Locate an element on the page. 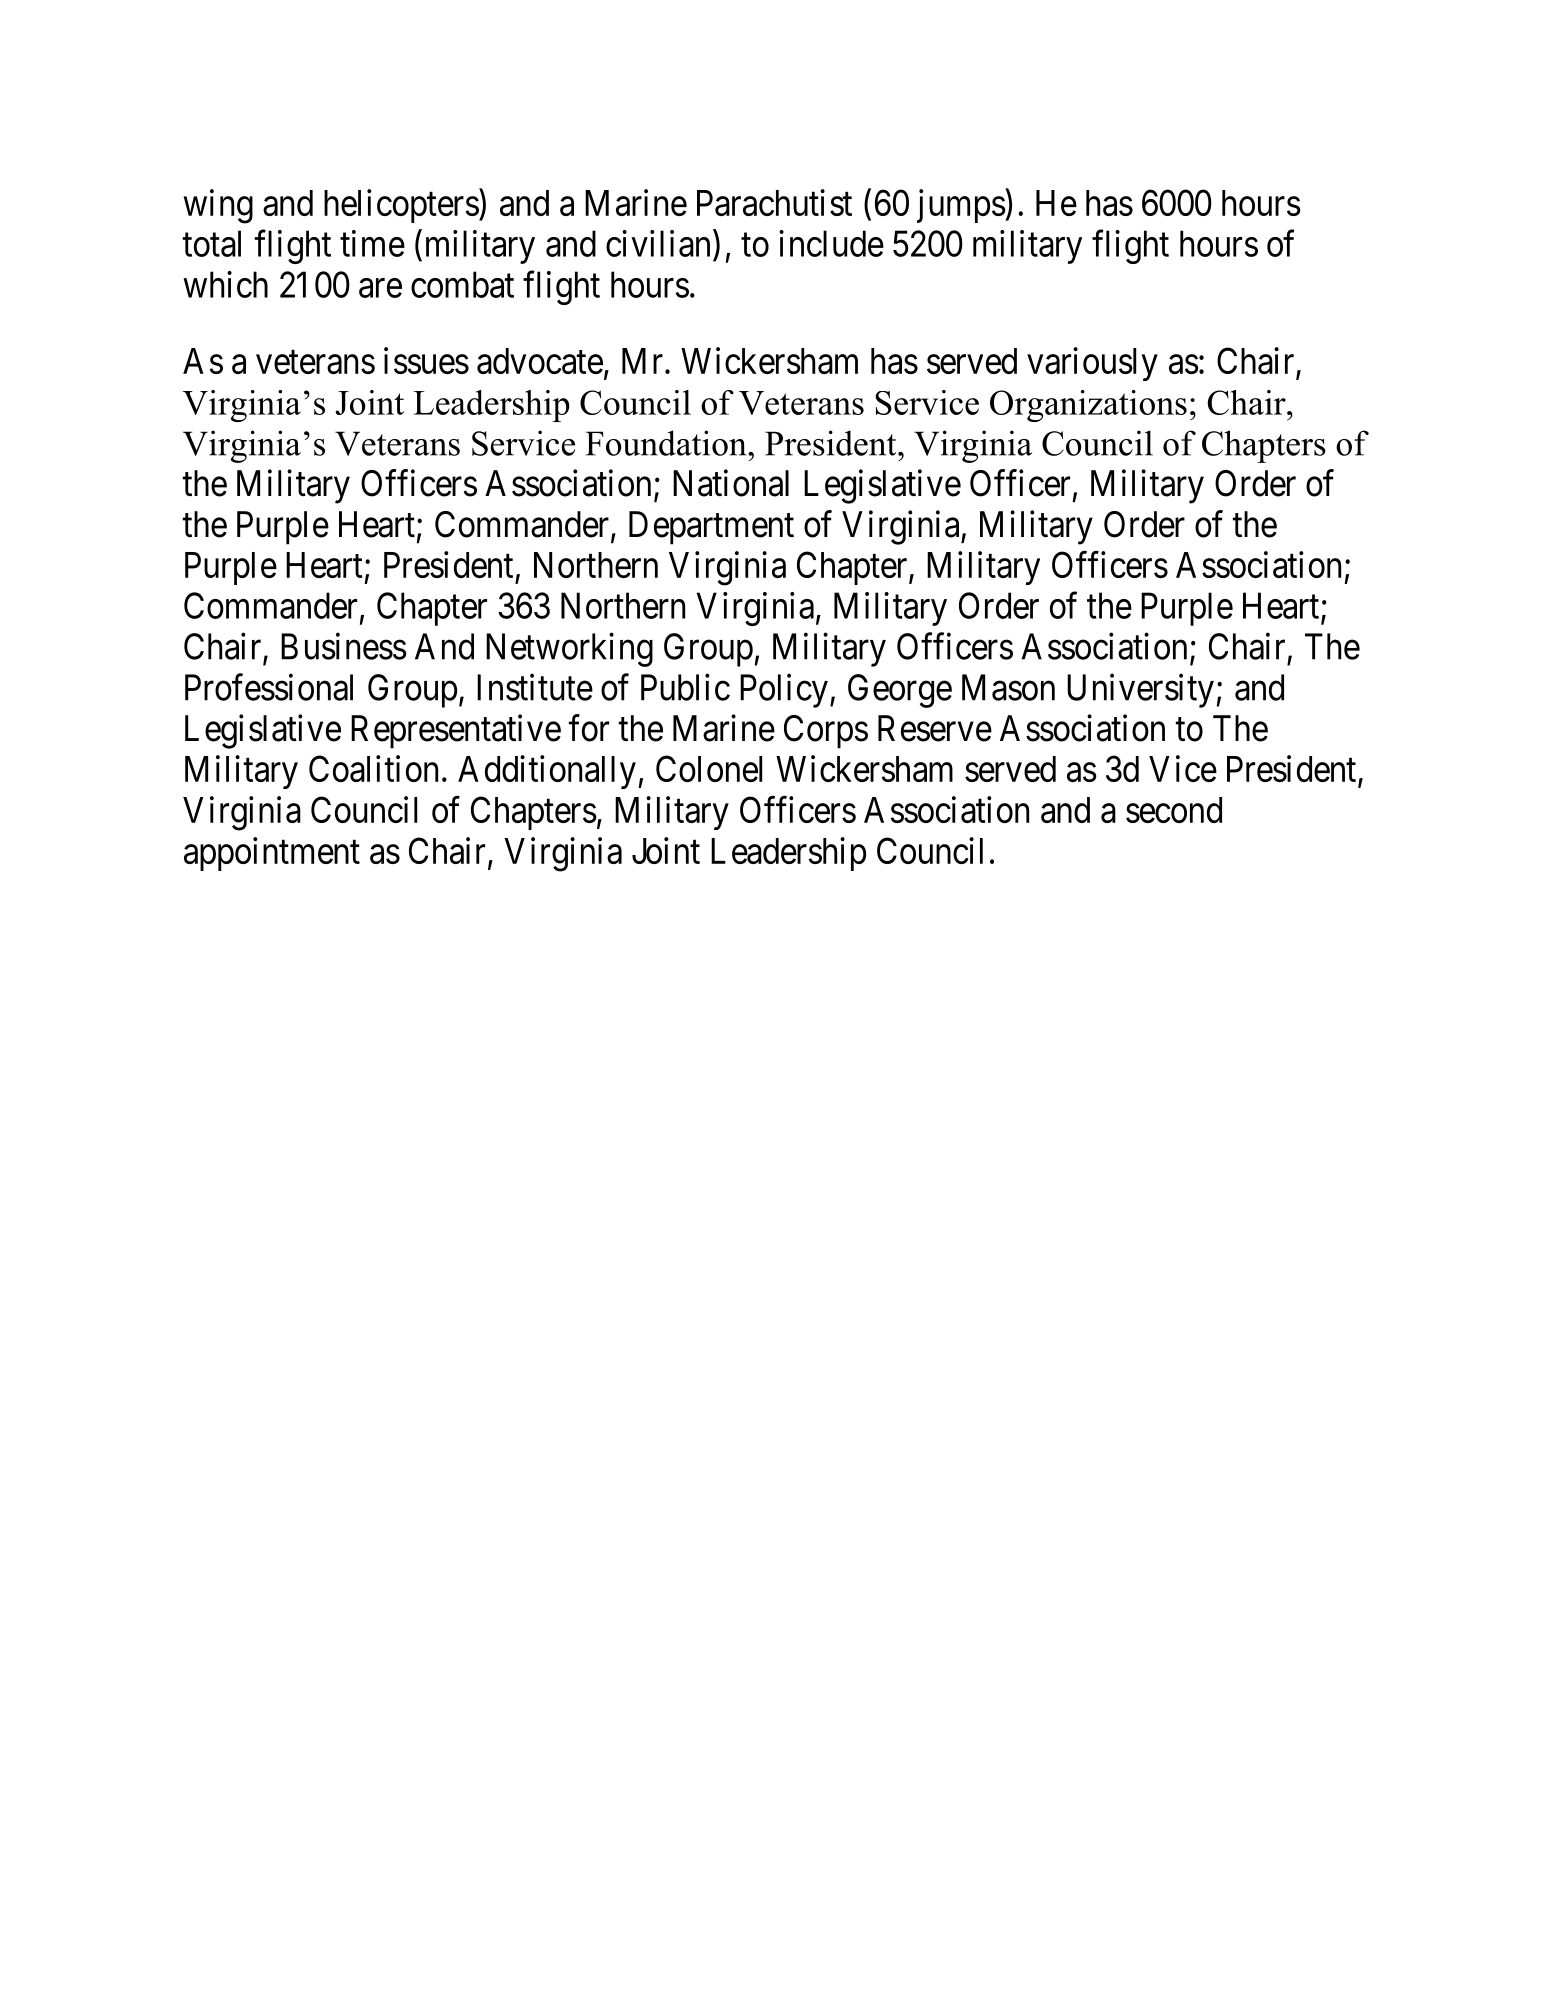 Image resolution: width=1551 pixels, height=2008 pixels. include is located at coordinates (831, 243).
